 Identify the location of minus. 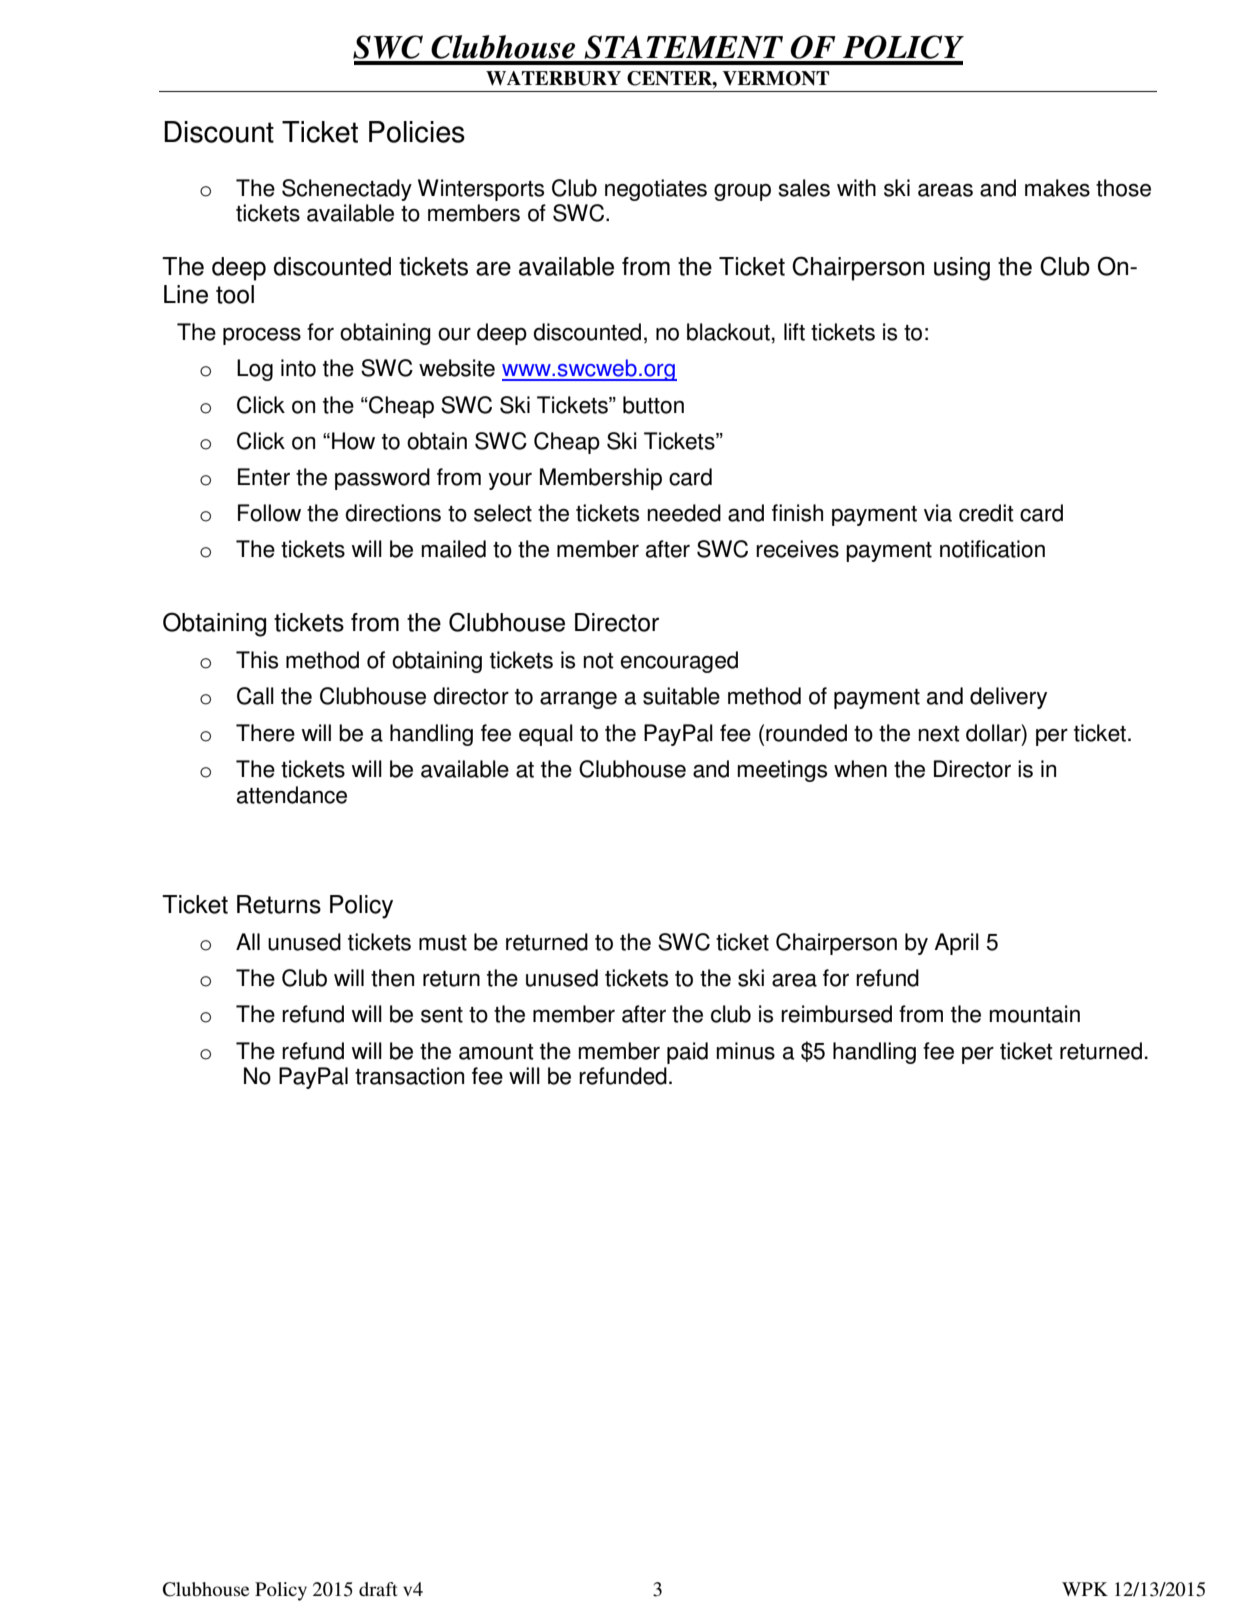
(745, 1051).
